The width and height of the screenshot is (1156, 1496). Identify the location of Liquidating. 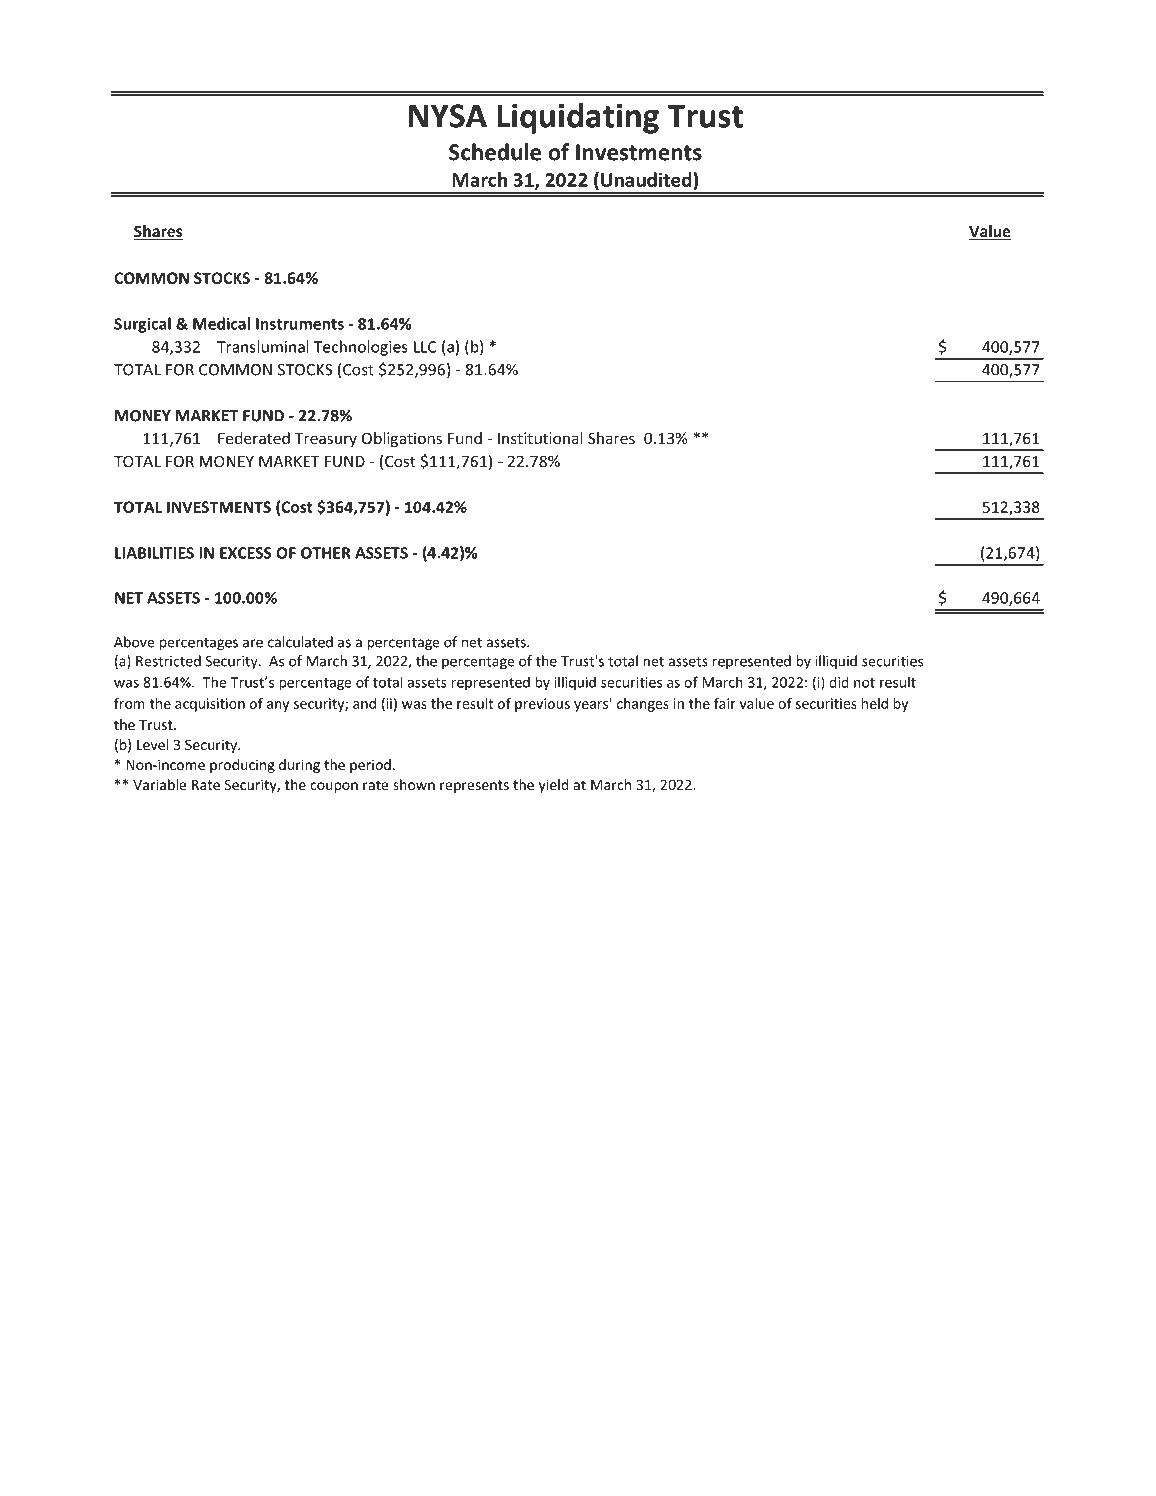
(578, 118).
